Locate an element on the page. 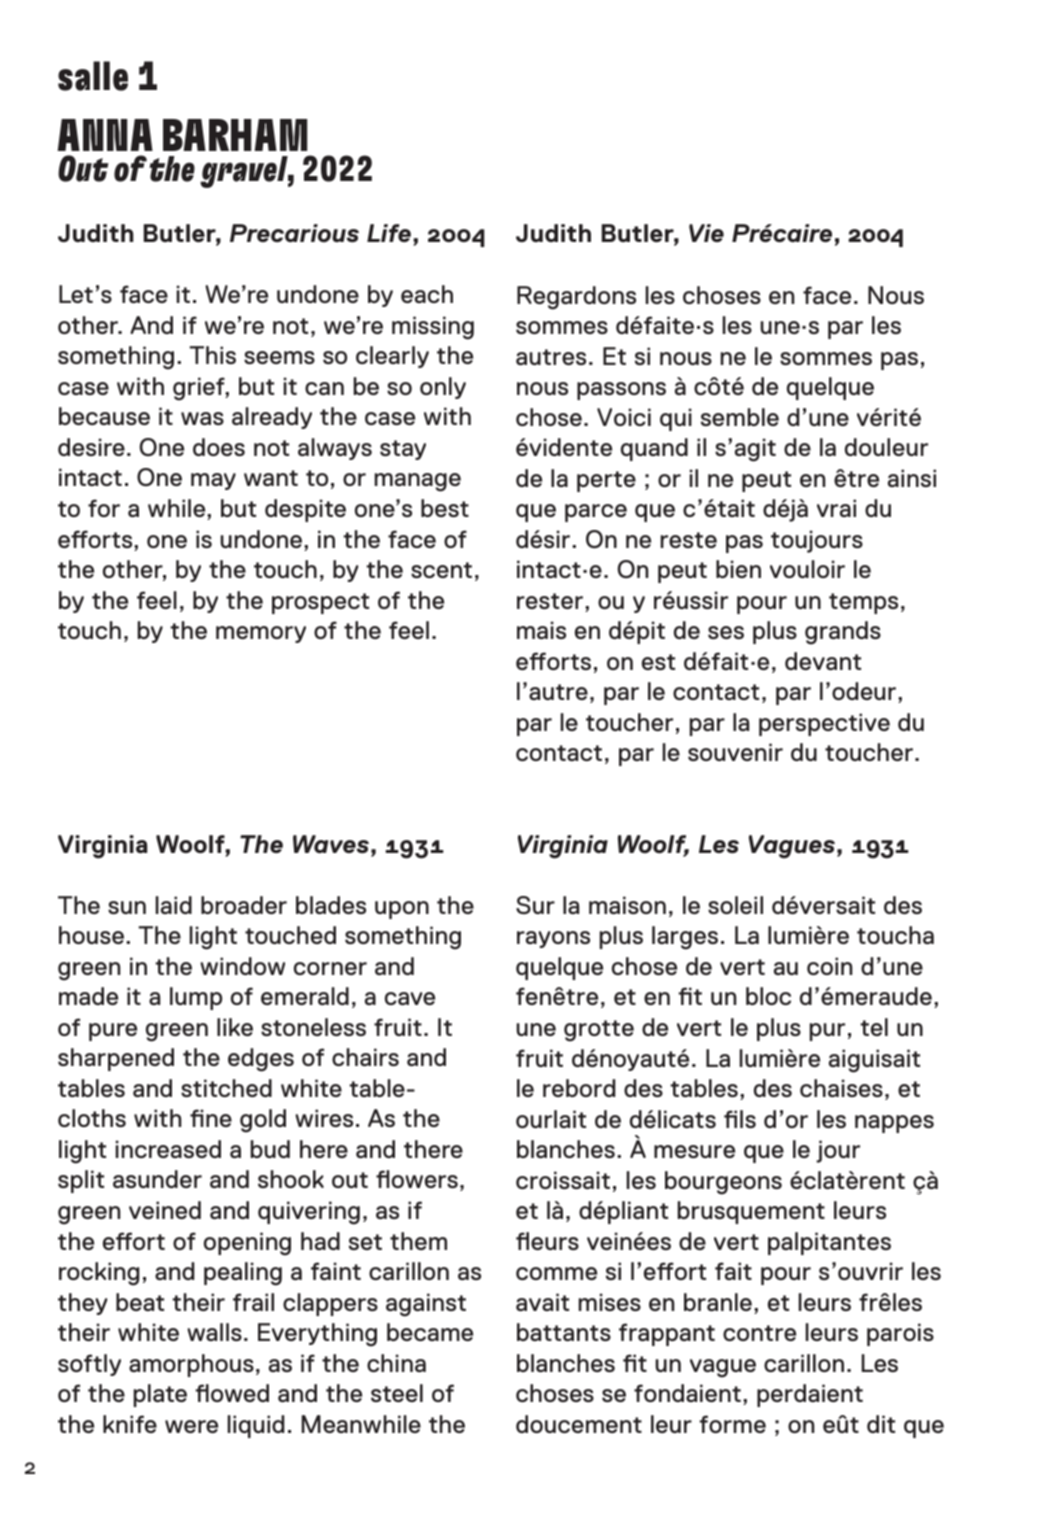 The width and height of the document is (1060, 1514). Life is located at coordinates (389, 233).
